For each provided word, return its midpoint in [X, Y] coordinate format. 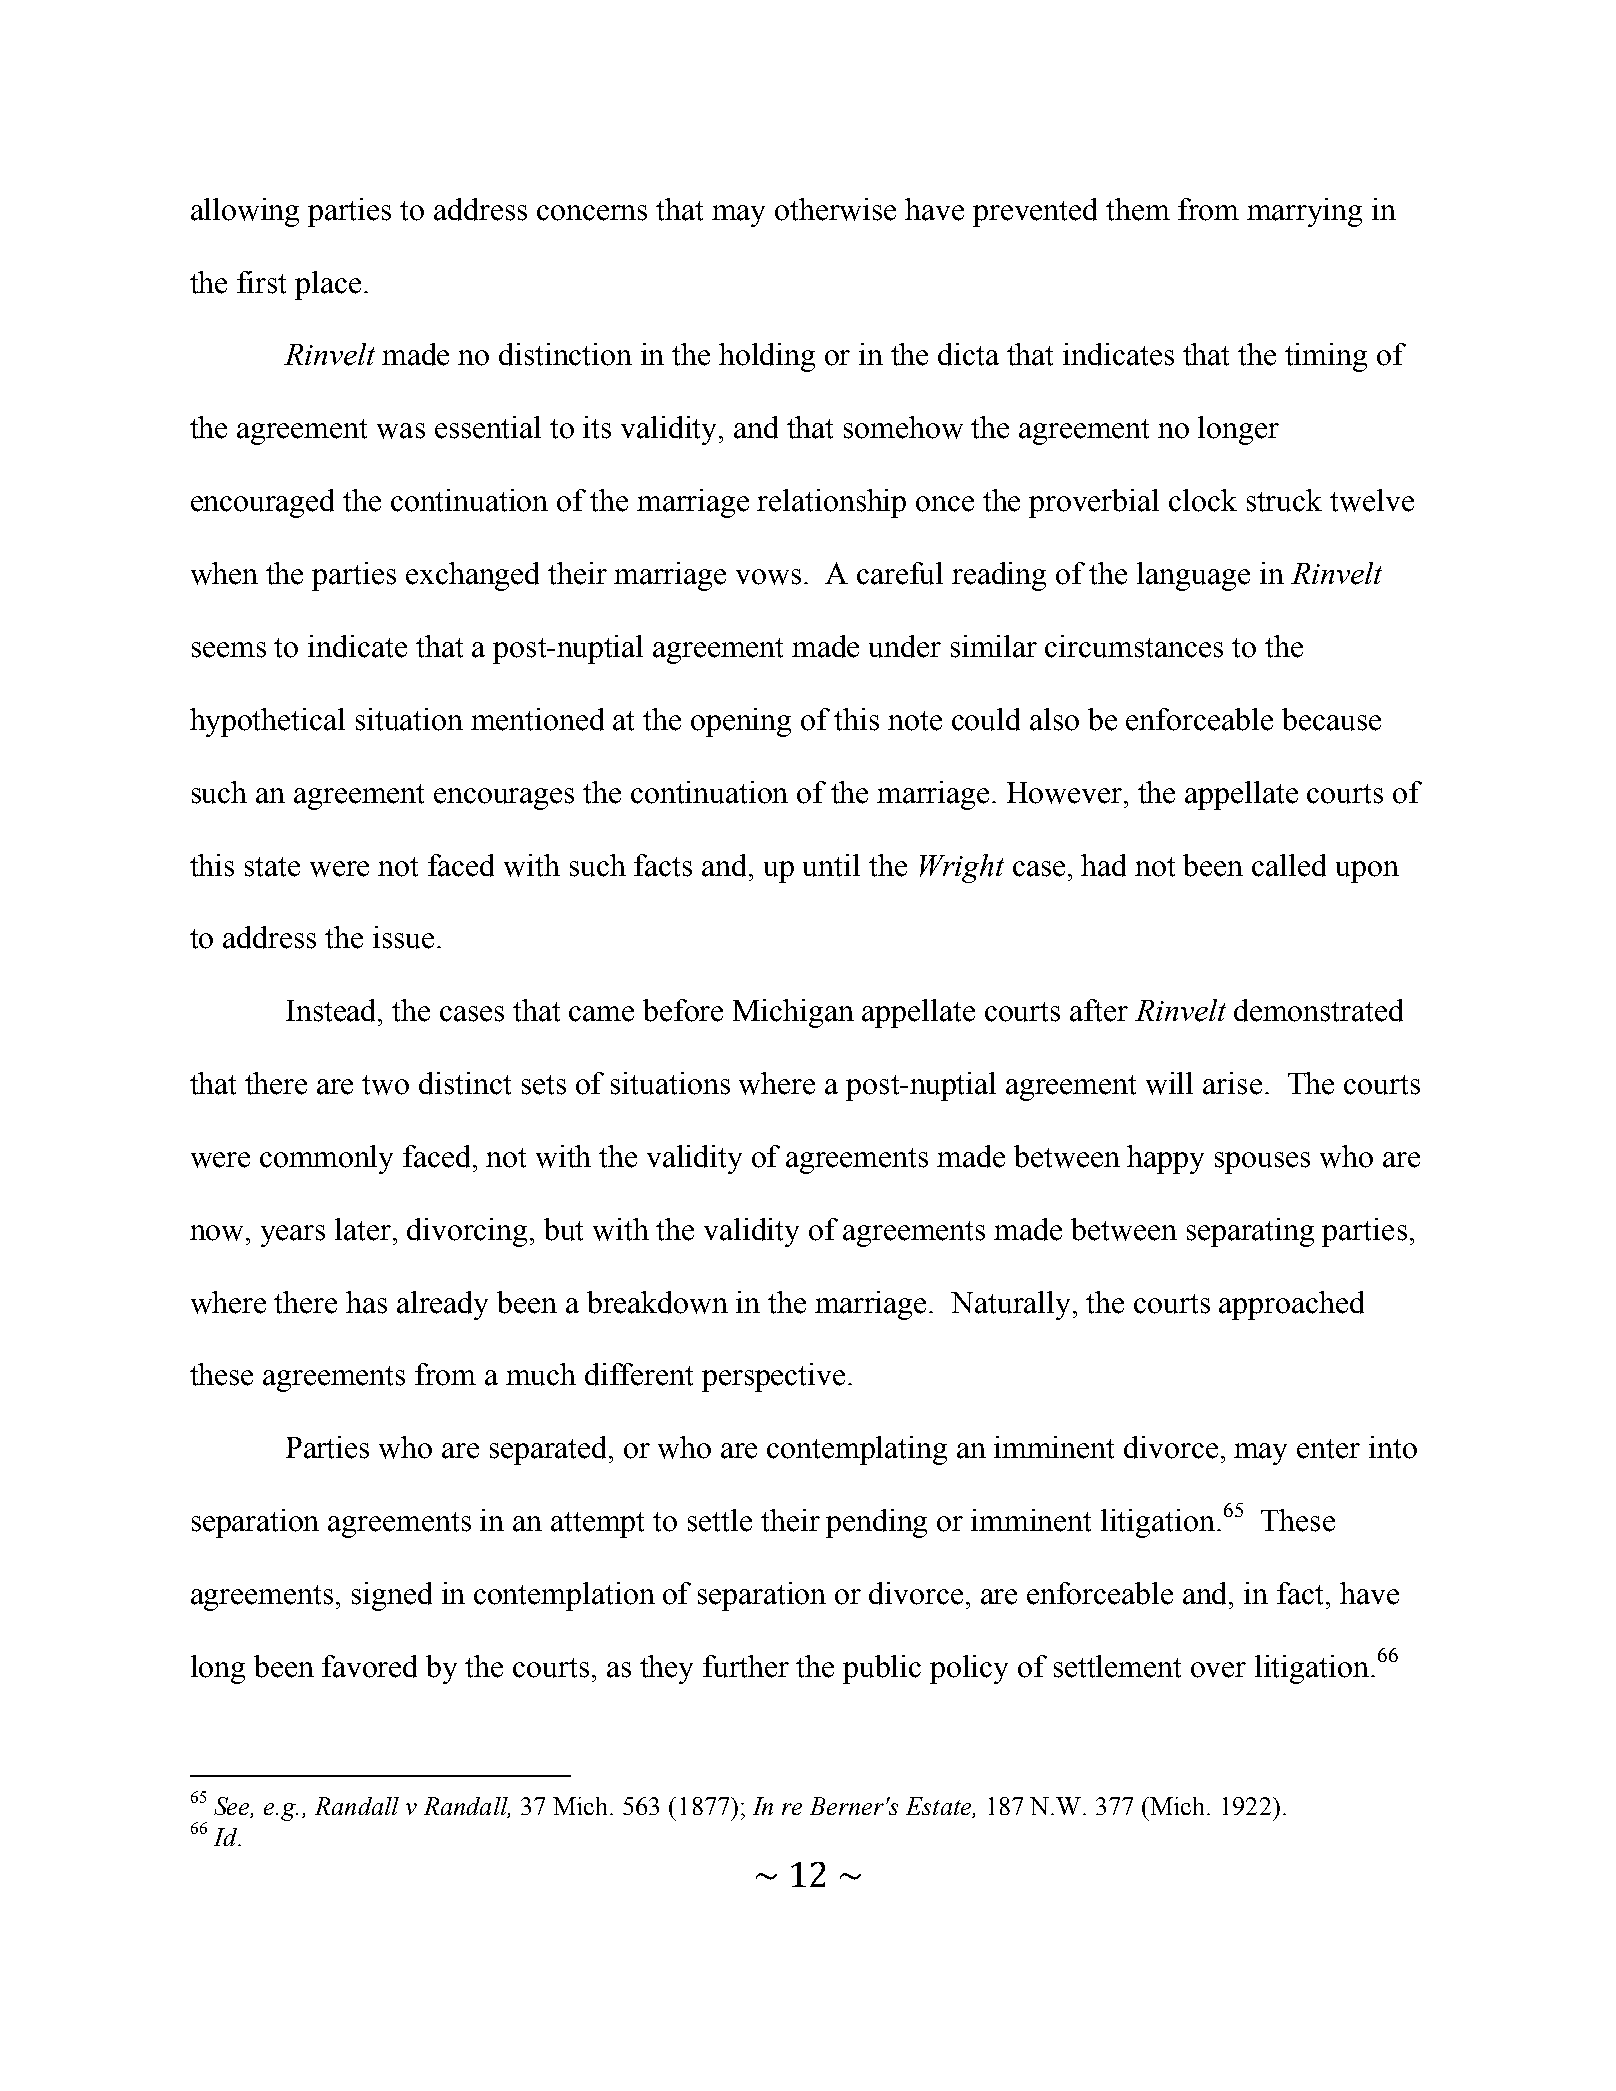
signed [392, 1596]
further [746, 1666]
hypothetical [267, 722]
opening [741, 722]
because [1331, 719]
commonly [326, 1159]
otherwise [835, 209]
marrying [1304, 212]
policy [969, 1669]
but [563, 1229]
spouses [1262, 1163]
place [328, 285]
